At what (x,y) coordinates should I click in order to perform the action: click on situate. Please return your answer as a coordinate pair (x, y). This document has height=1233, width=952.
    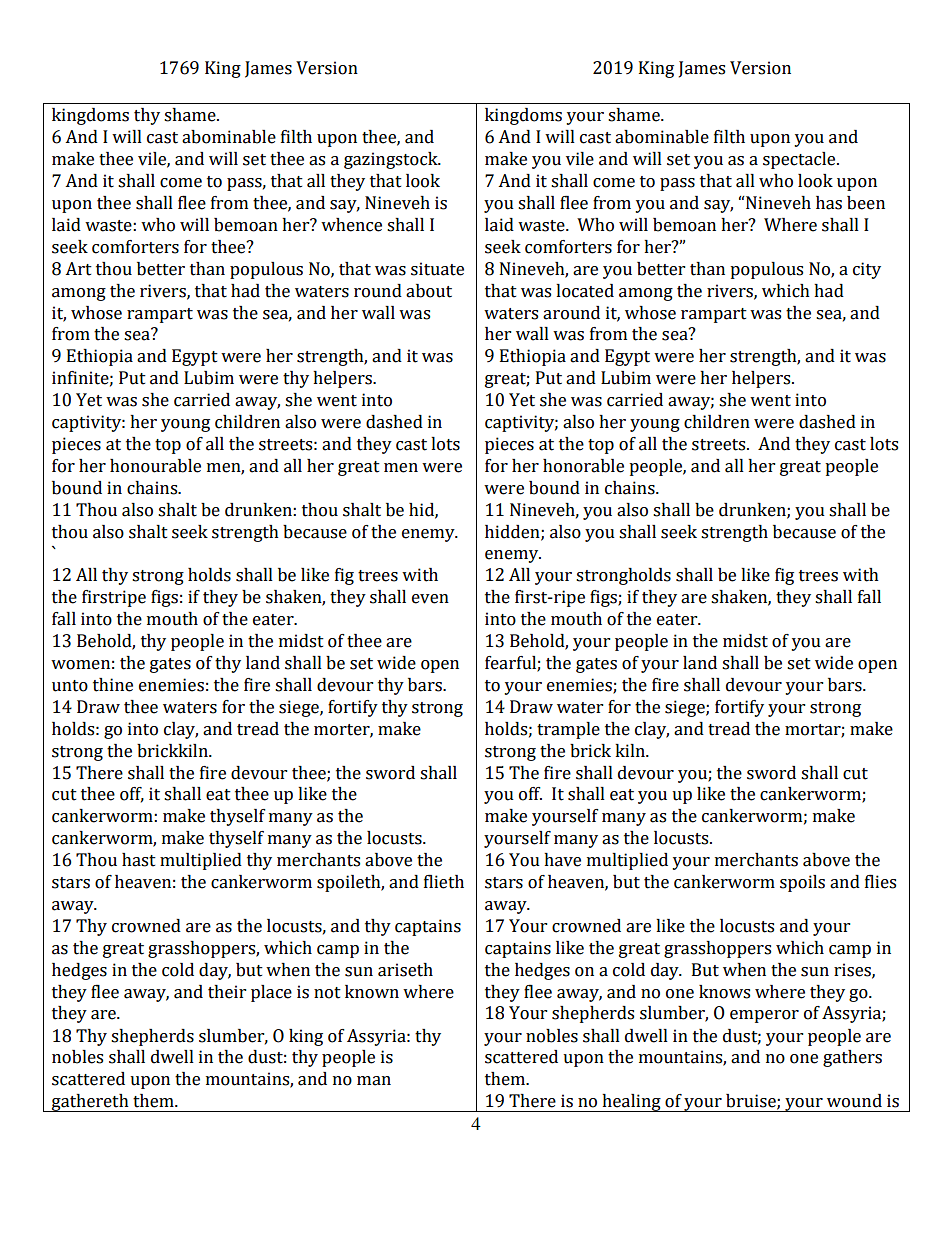
    Looking at the image, I should click on (437, 269).
